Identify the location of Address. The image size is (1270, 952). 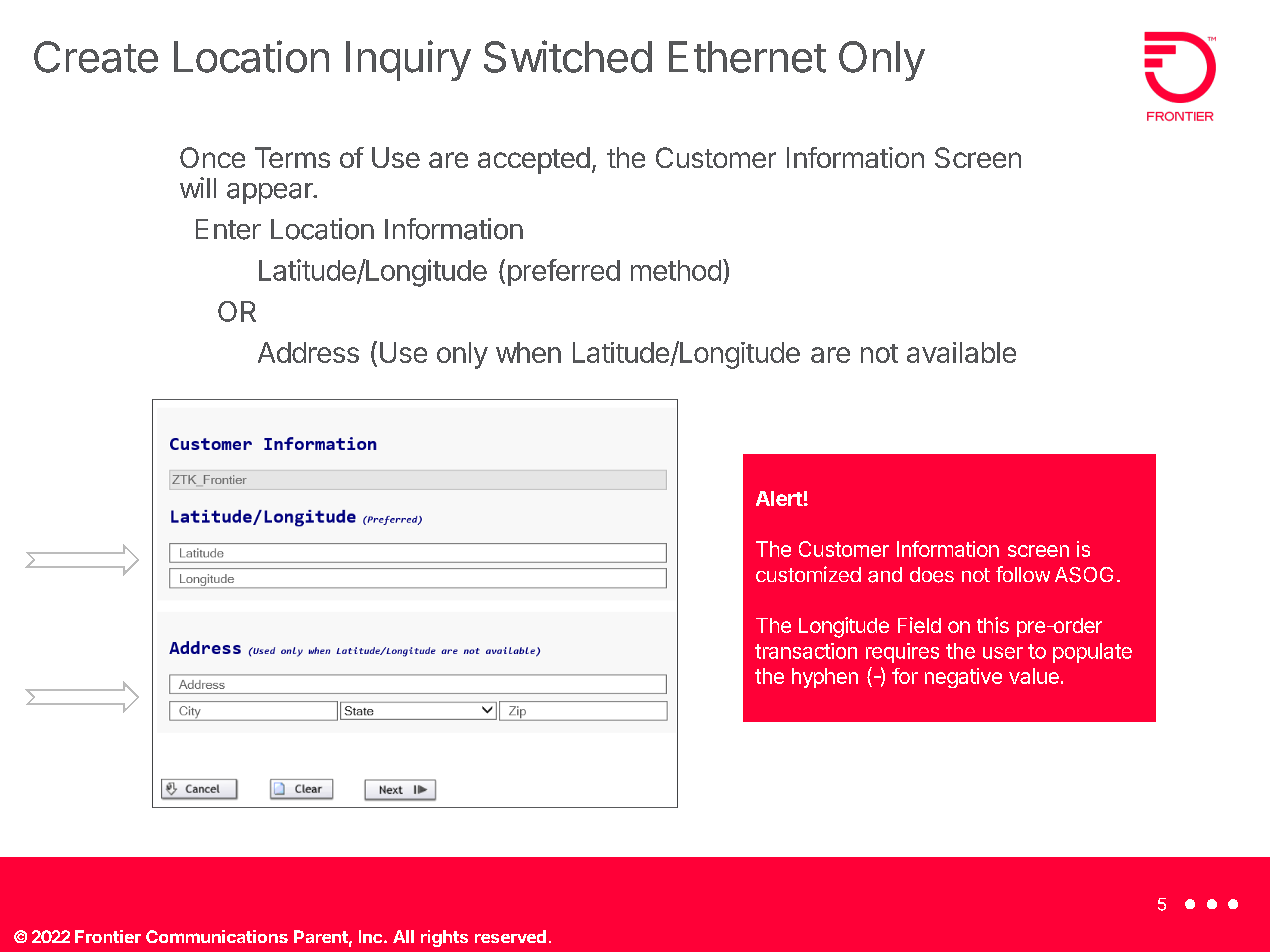
(308, 352).
